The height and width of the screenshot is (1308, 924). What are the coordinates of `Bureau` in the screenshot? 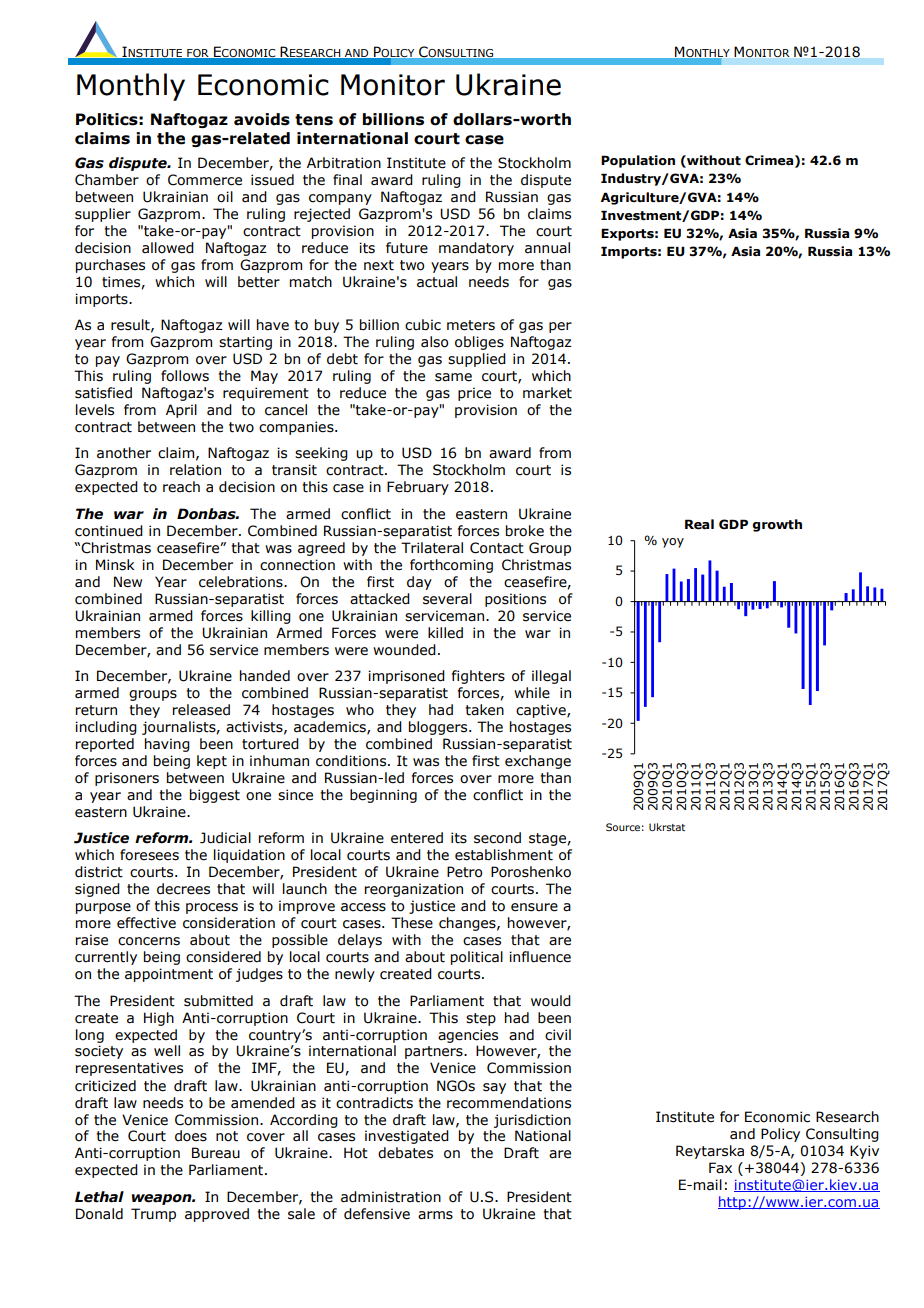 It's located at (216, 1153).
